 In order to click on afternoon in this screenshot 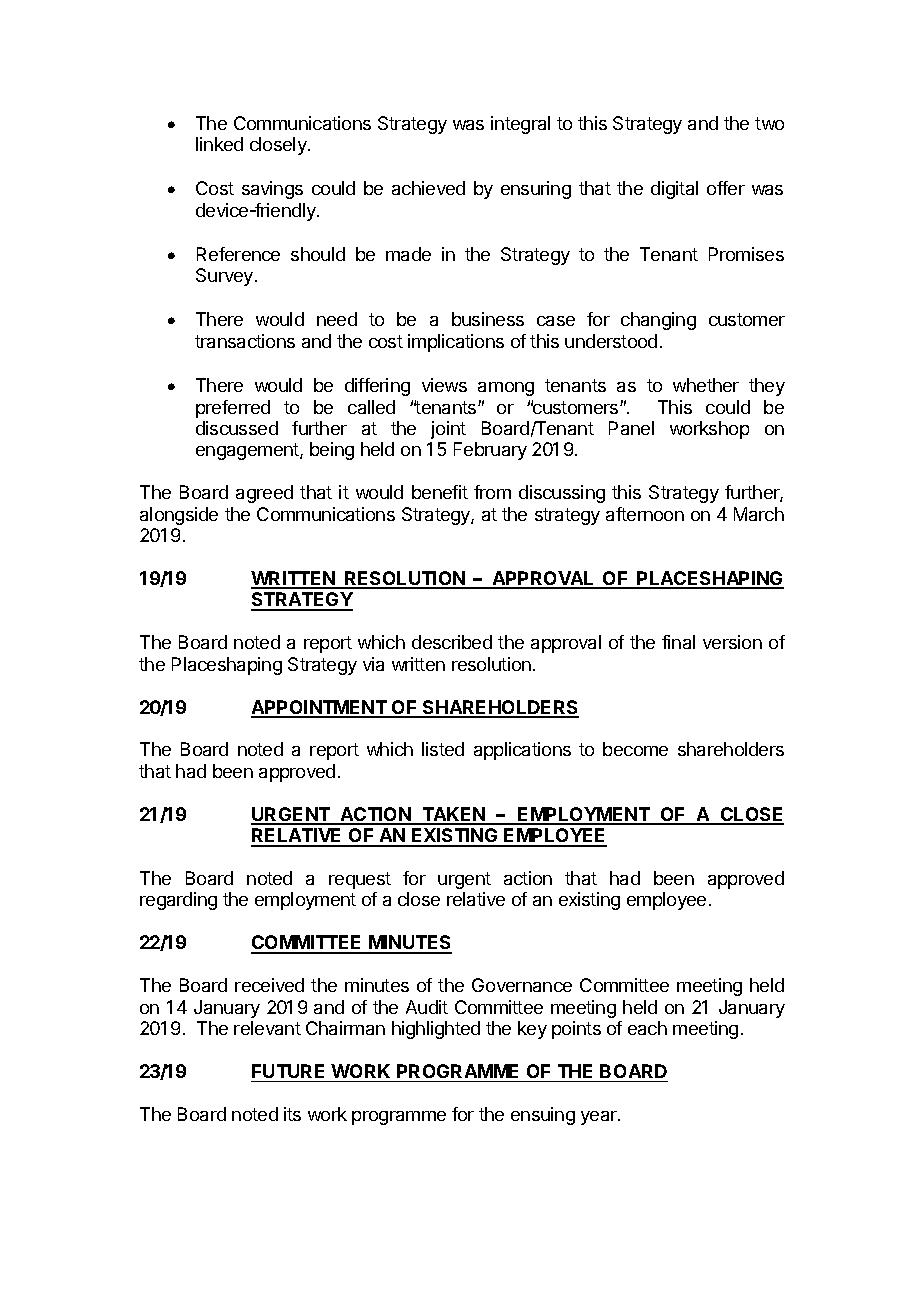, I will do `click(645, 514)`.
